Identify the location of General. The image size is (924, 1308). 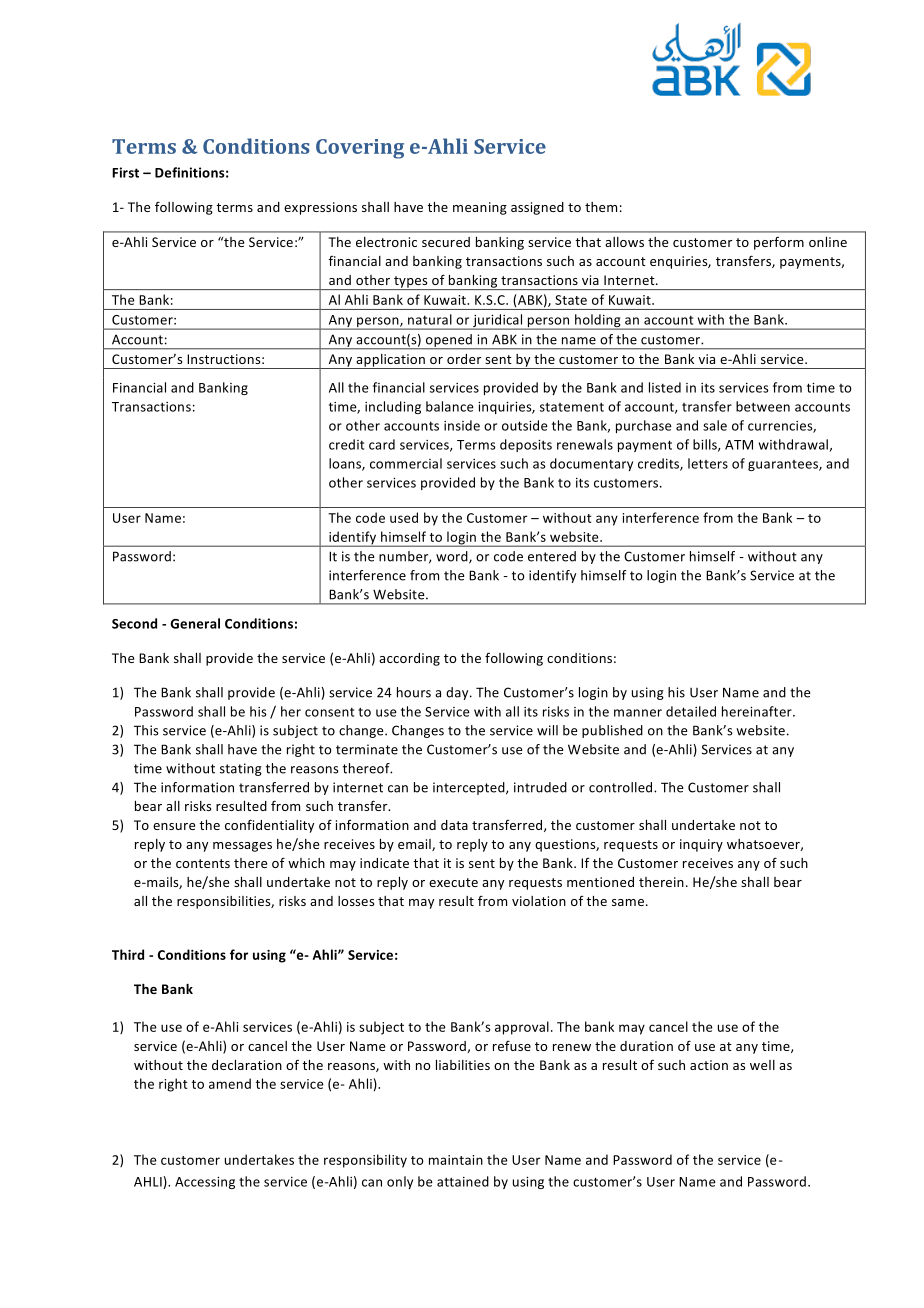
(195, 623).
